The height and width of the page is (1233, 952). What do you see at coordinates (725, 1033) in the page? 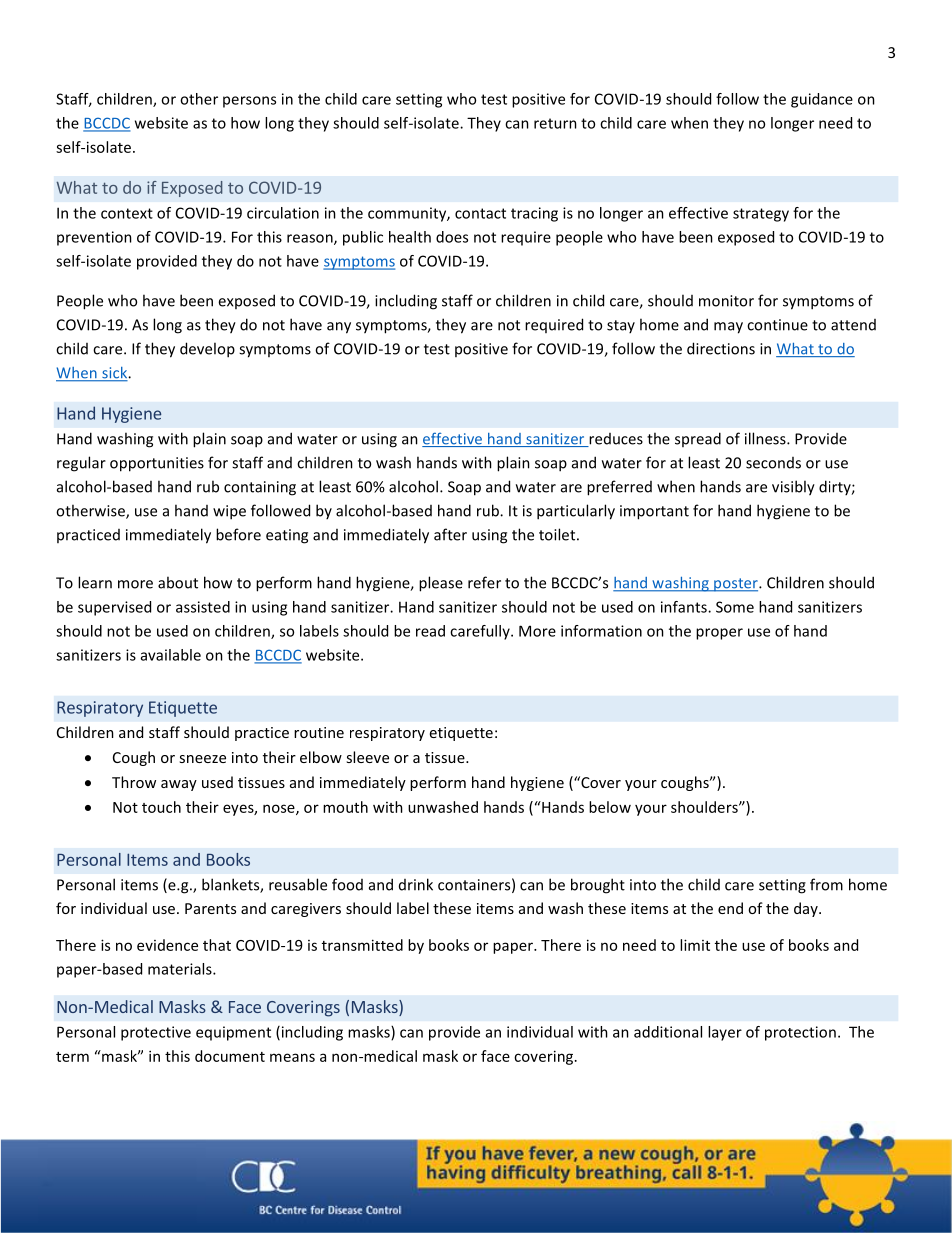
I see `layer` at bounding box center [725, 1033].
